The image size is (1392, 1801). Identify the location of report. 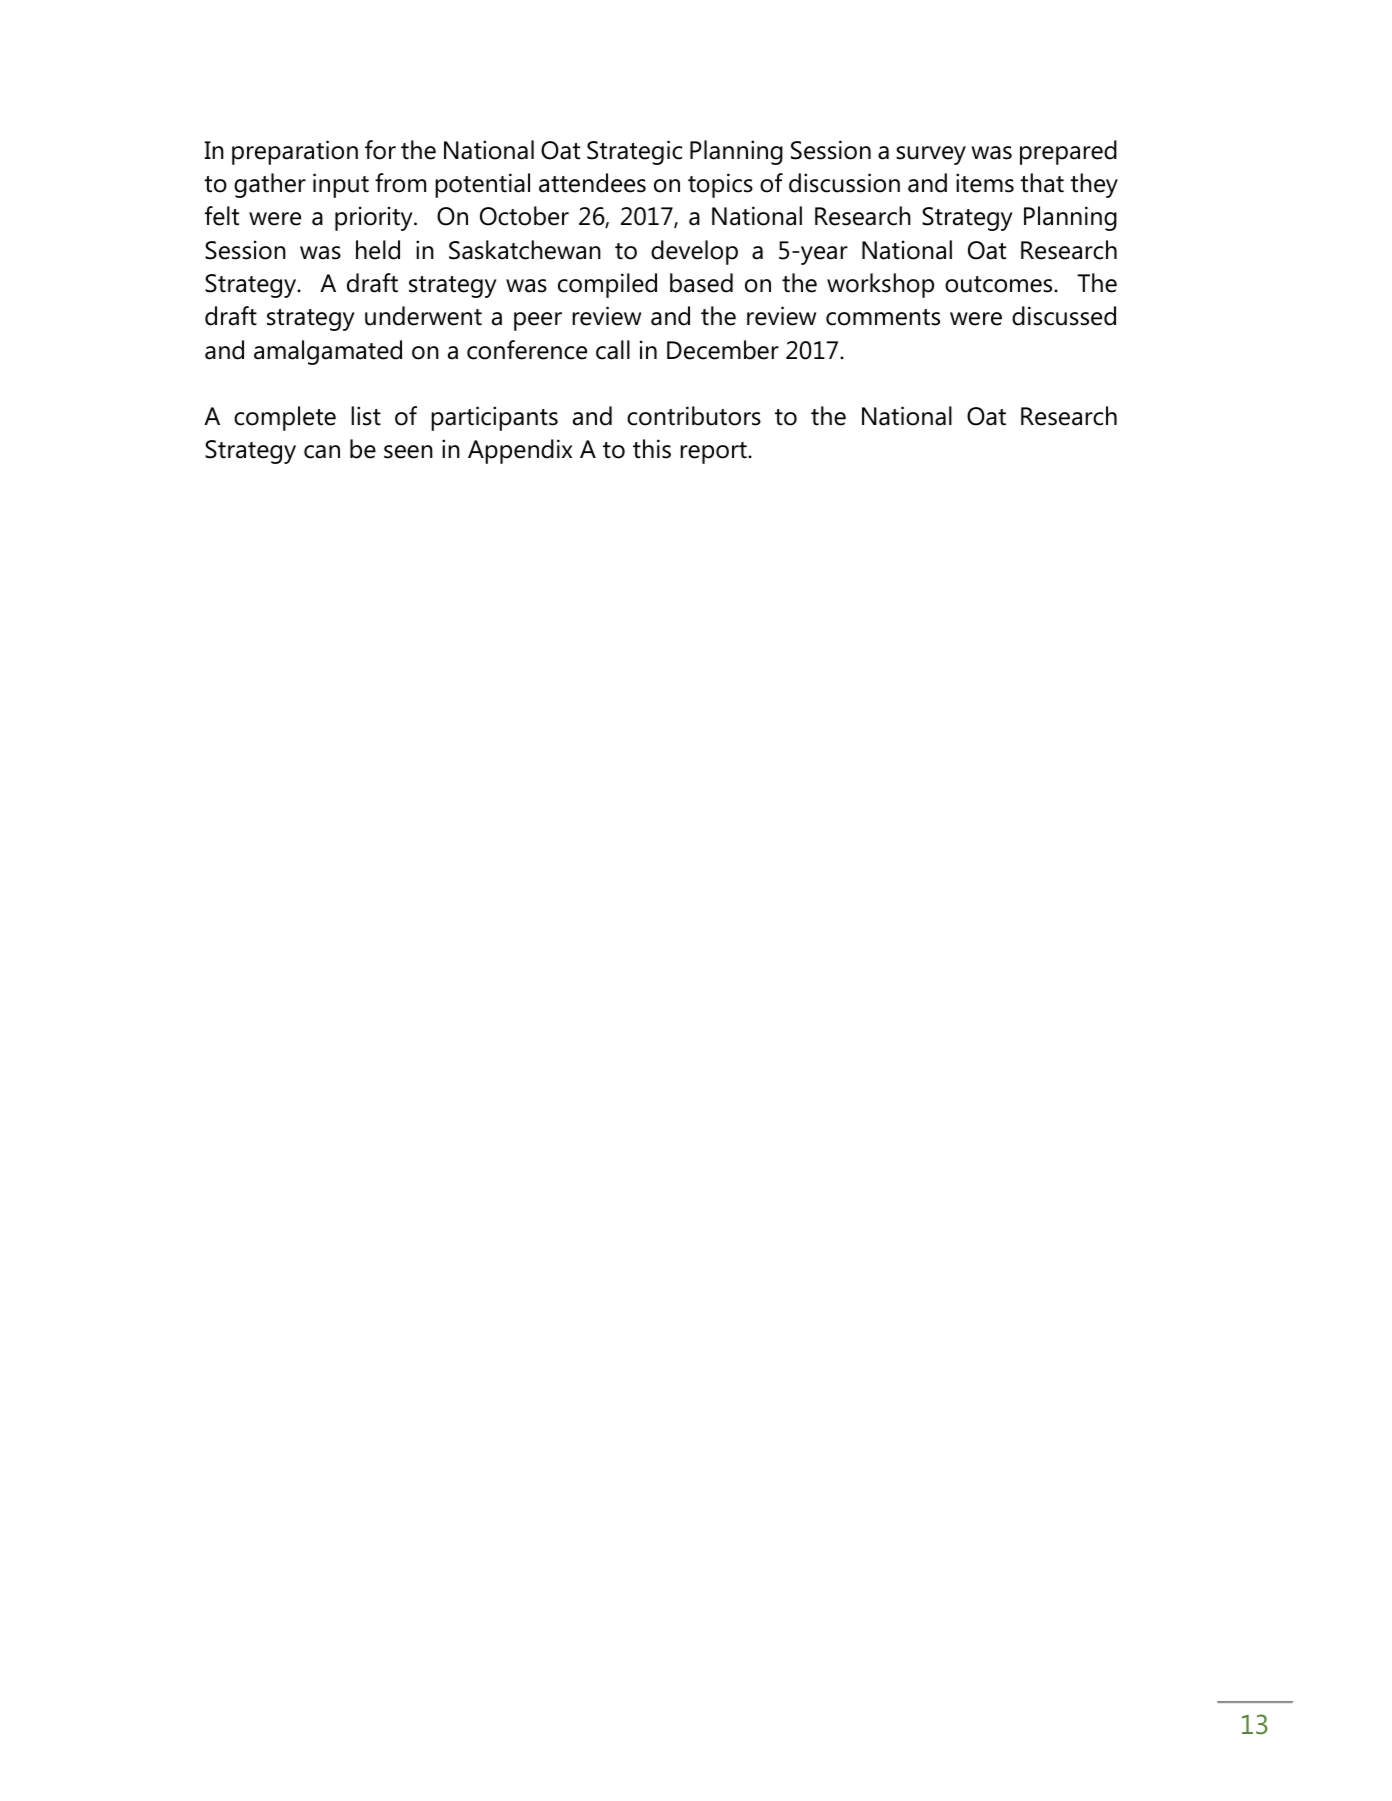
(714, 453).
